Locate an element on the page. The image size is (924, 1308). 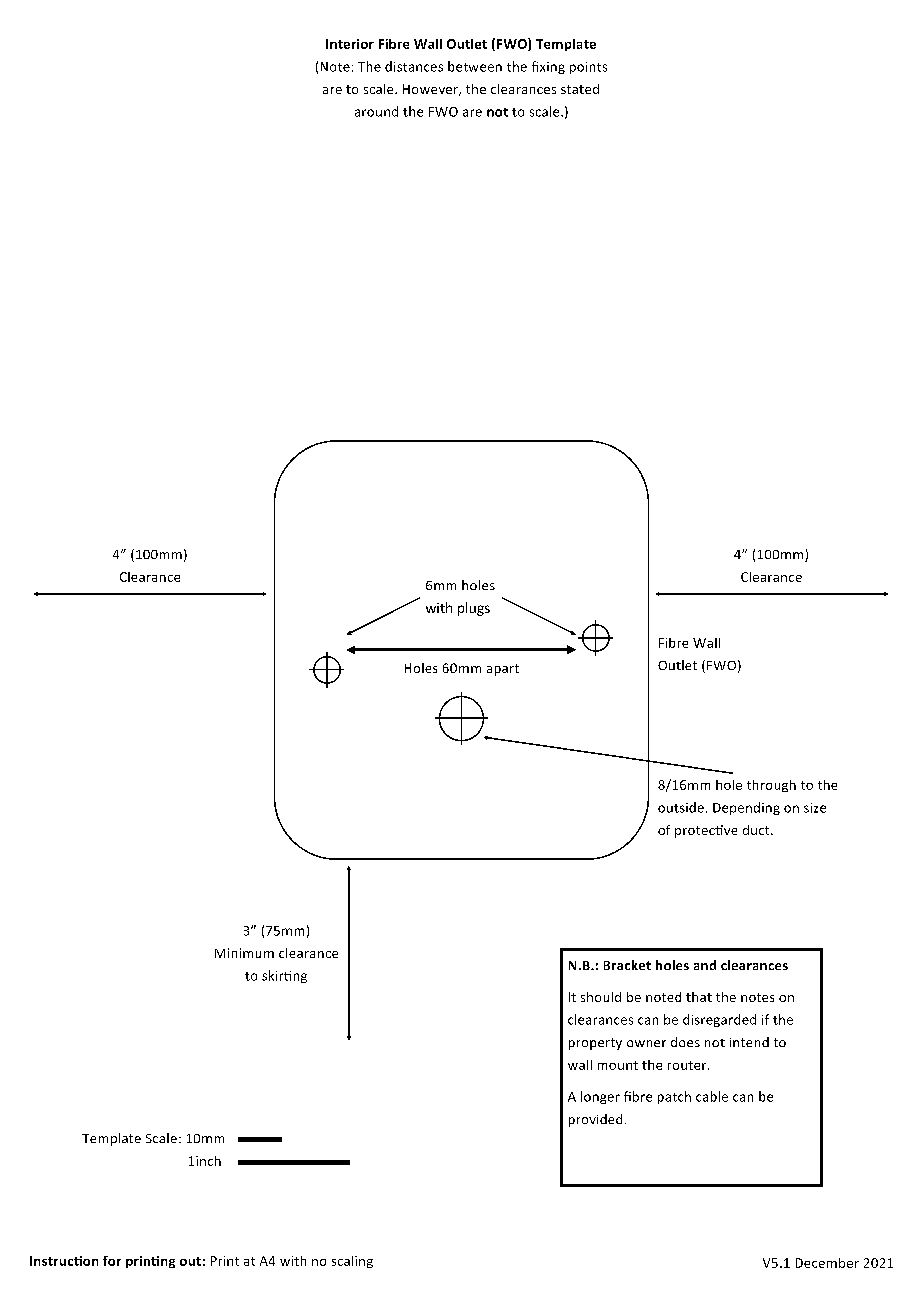
scaling is located at coordinates (352, 1262).
